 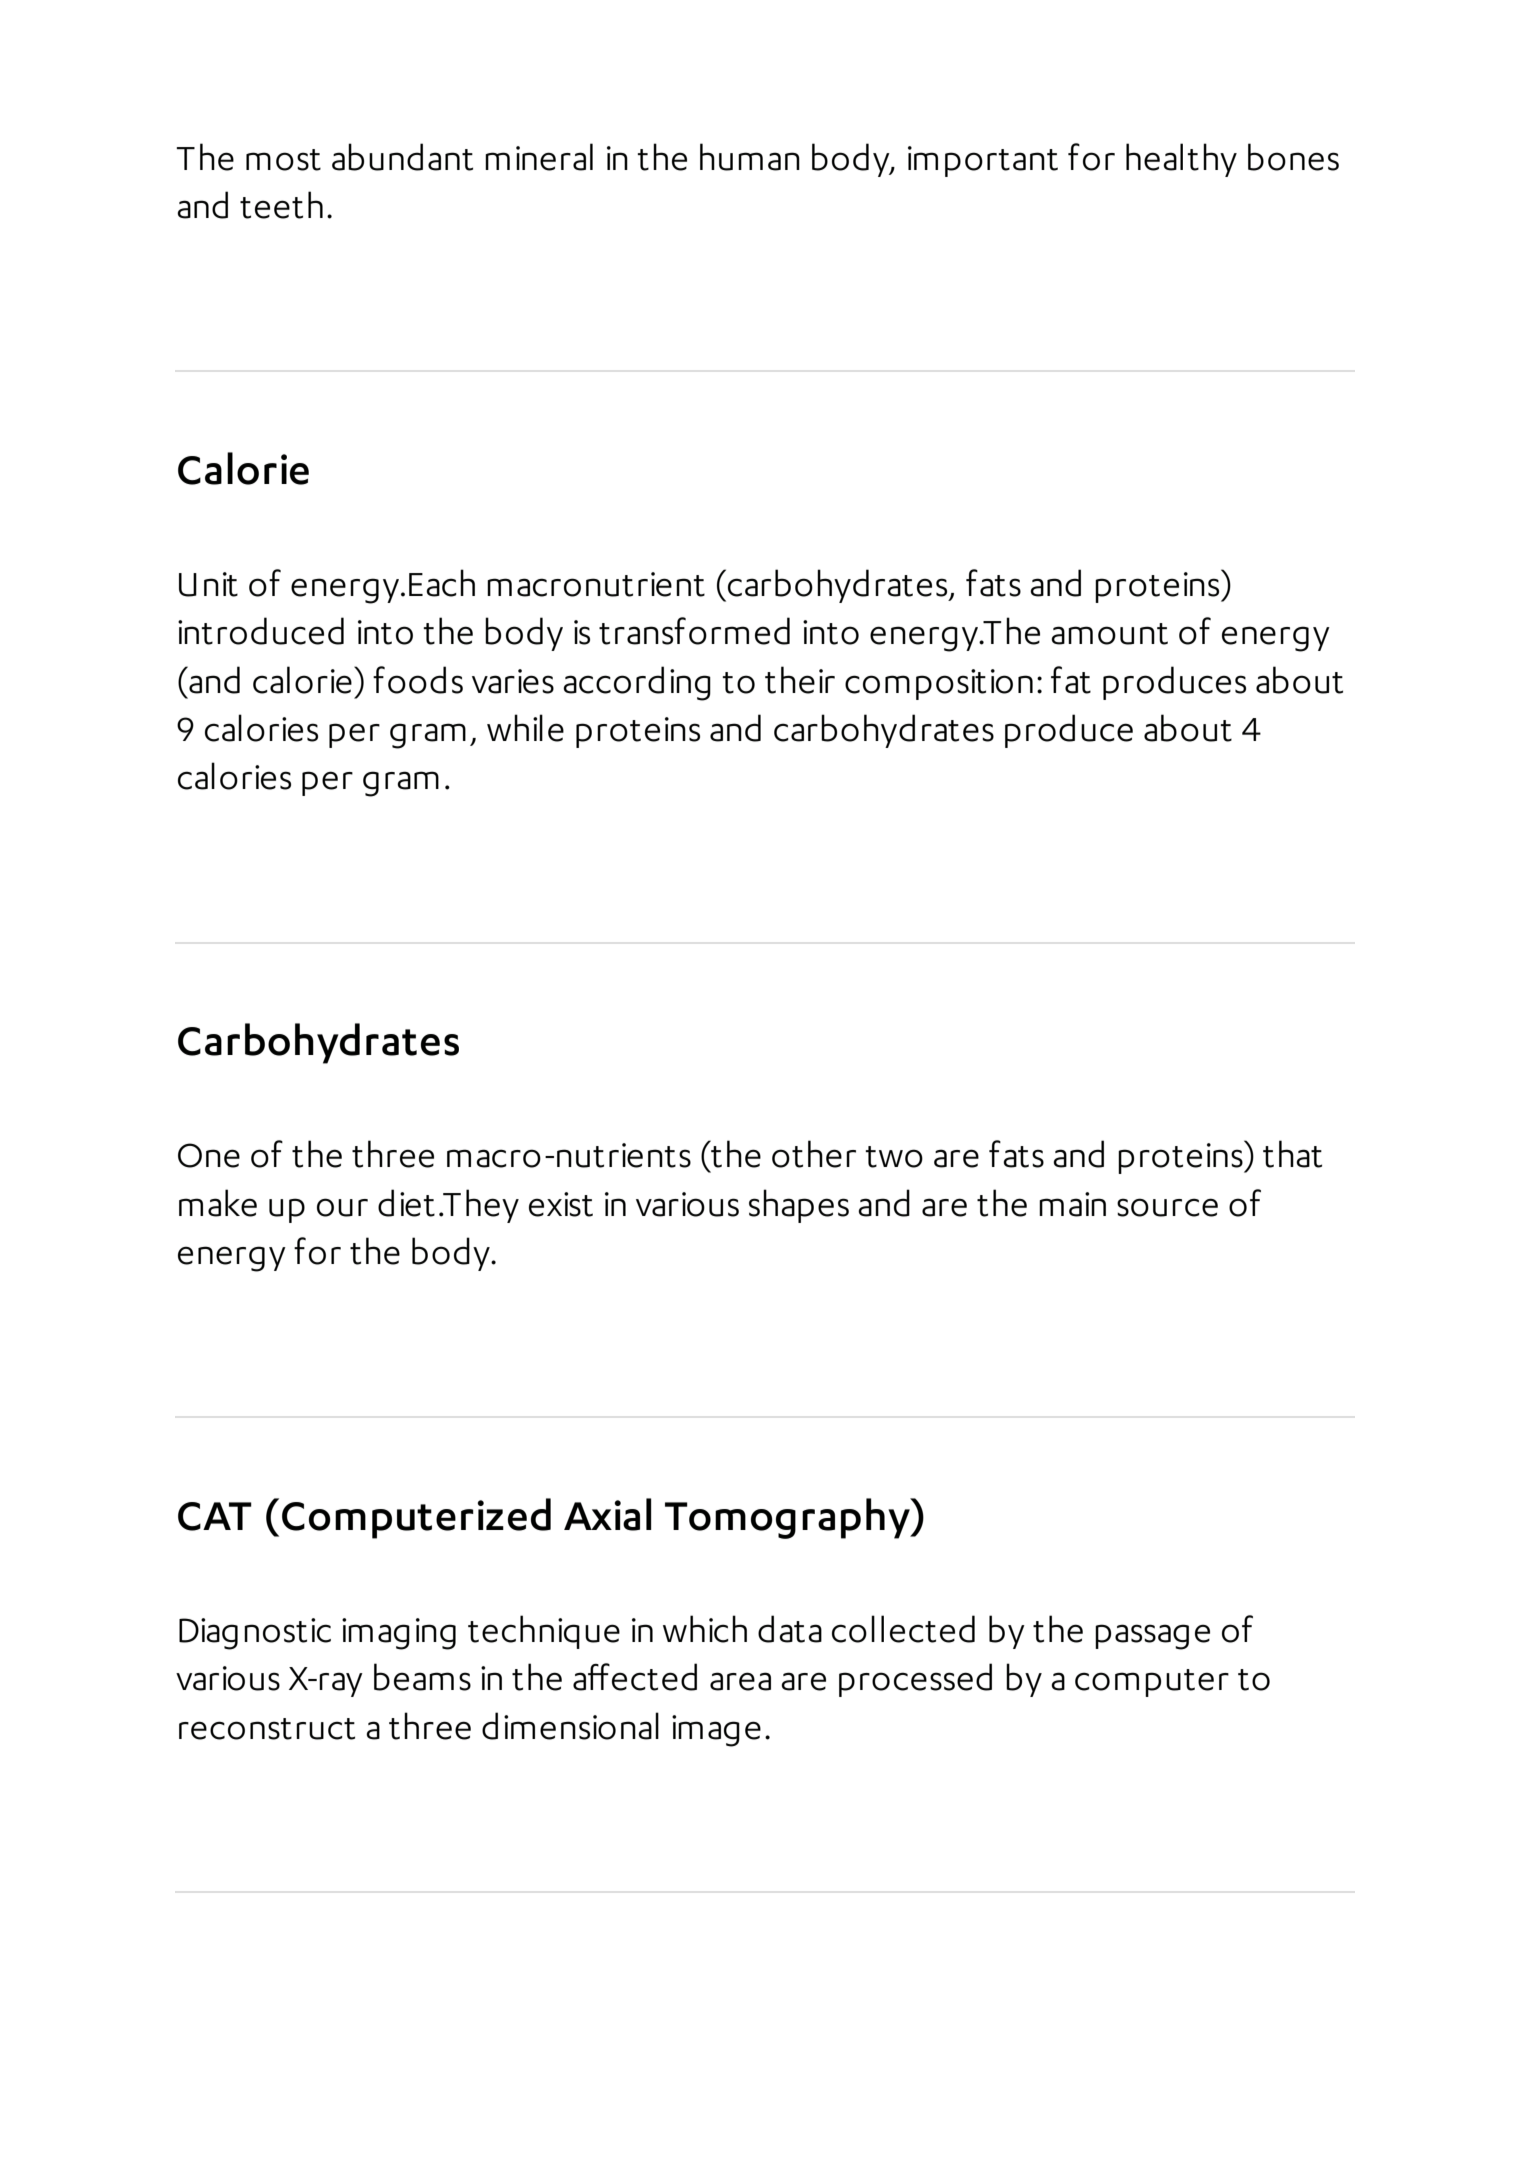 What do you see at coordinates (814, 1154) in the image?
I see `other` at bounding box center [814, 1154].
